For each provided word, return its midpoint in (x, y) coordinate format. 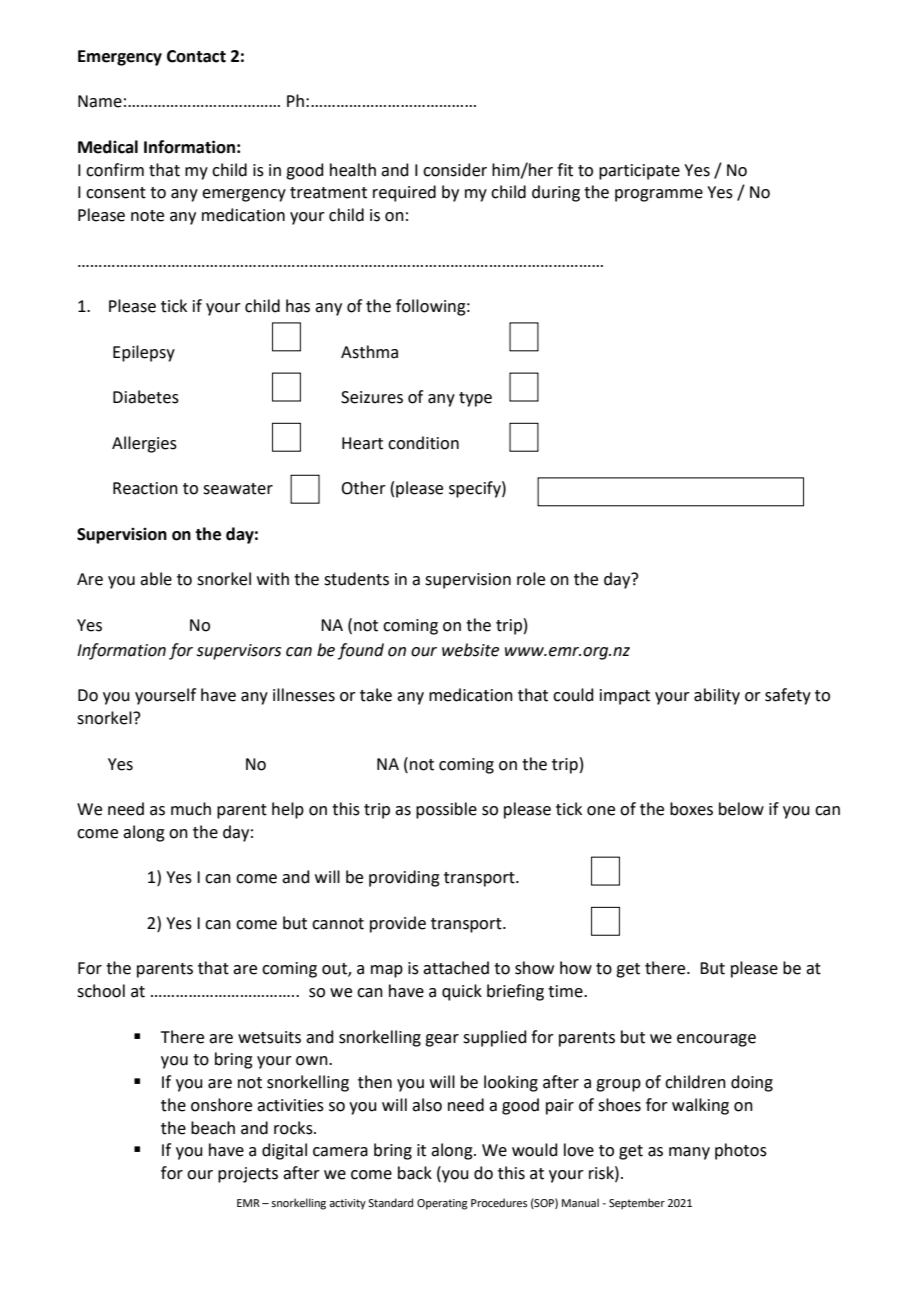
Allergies (144, 444)
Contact (196, 56)
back (415, 1173)
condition (423, 443)
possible (446, 810)
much (191, 809)
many (689, 1153)
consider (455, 170)
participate (639, 172)
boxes (691, 809)
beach (213, 1128)
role (531, 579)
